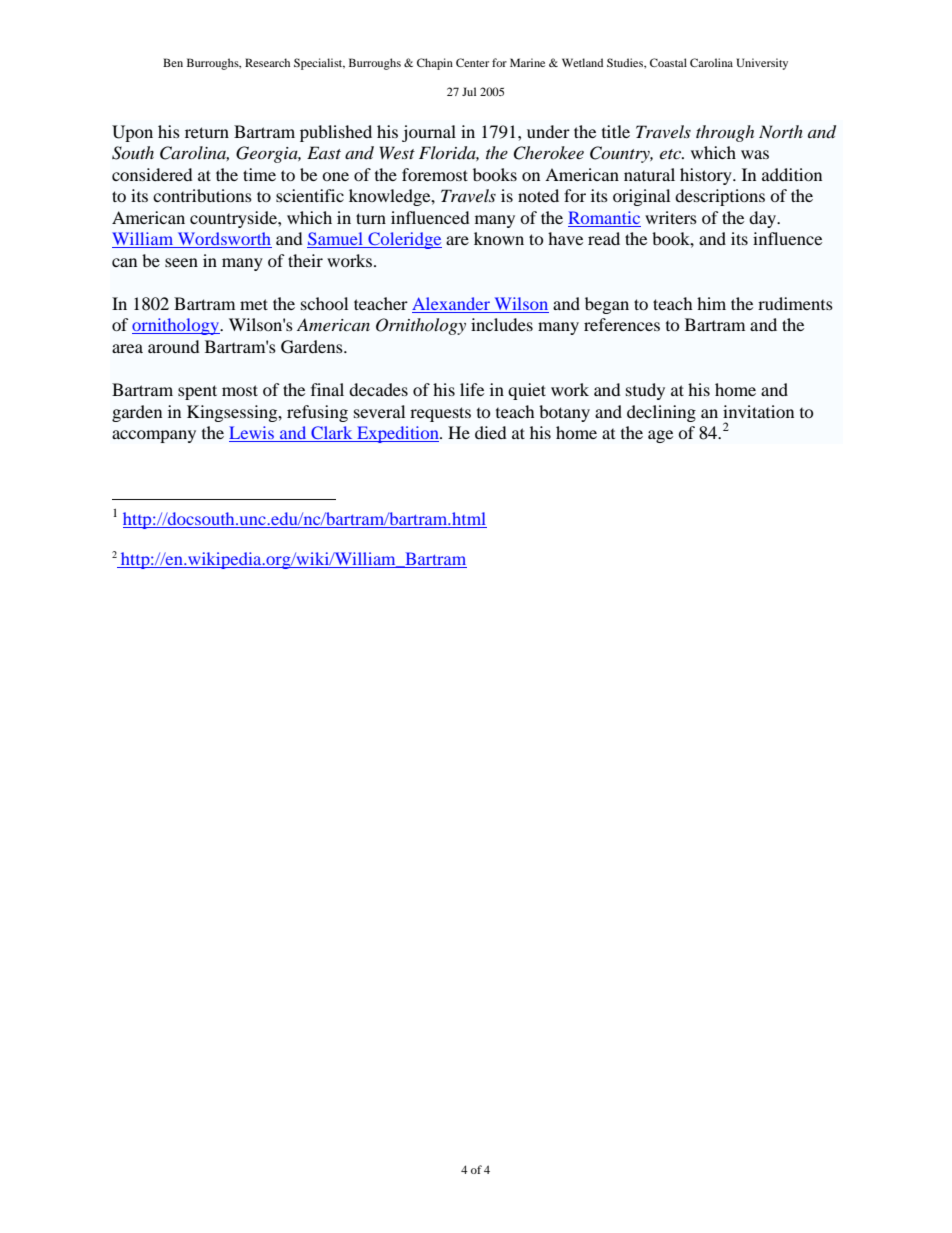 The width and height of the screenshot is (952, 1233). Describe the element at coordinates (763, 219) in the screenshot. I see `day` at that location.
